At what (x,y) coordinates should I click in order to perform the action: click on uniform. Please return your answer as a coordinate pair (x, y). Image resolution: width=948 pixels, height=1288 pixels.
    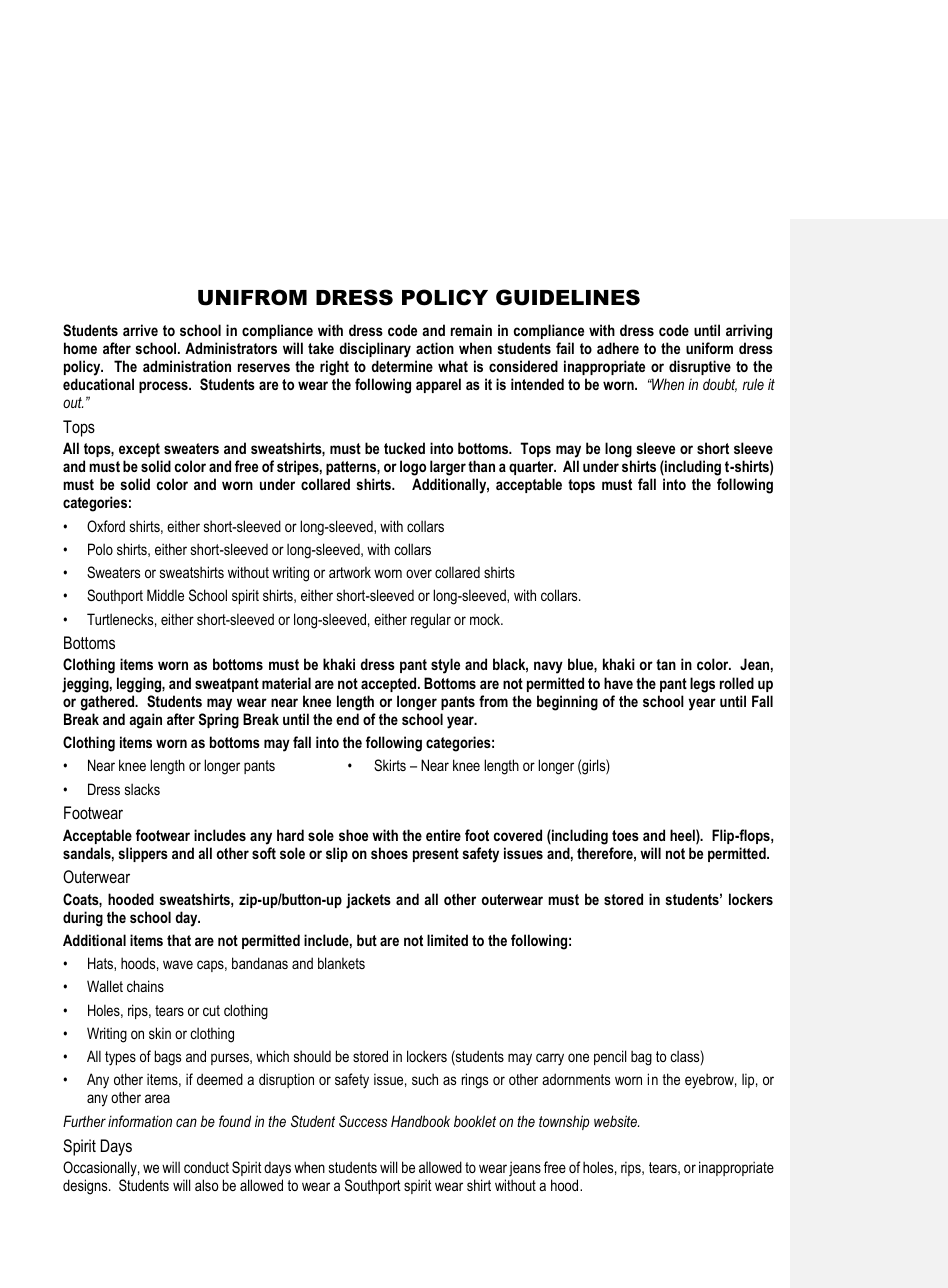
    Looking at the image, I should click on (709, 348).
